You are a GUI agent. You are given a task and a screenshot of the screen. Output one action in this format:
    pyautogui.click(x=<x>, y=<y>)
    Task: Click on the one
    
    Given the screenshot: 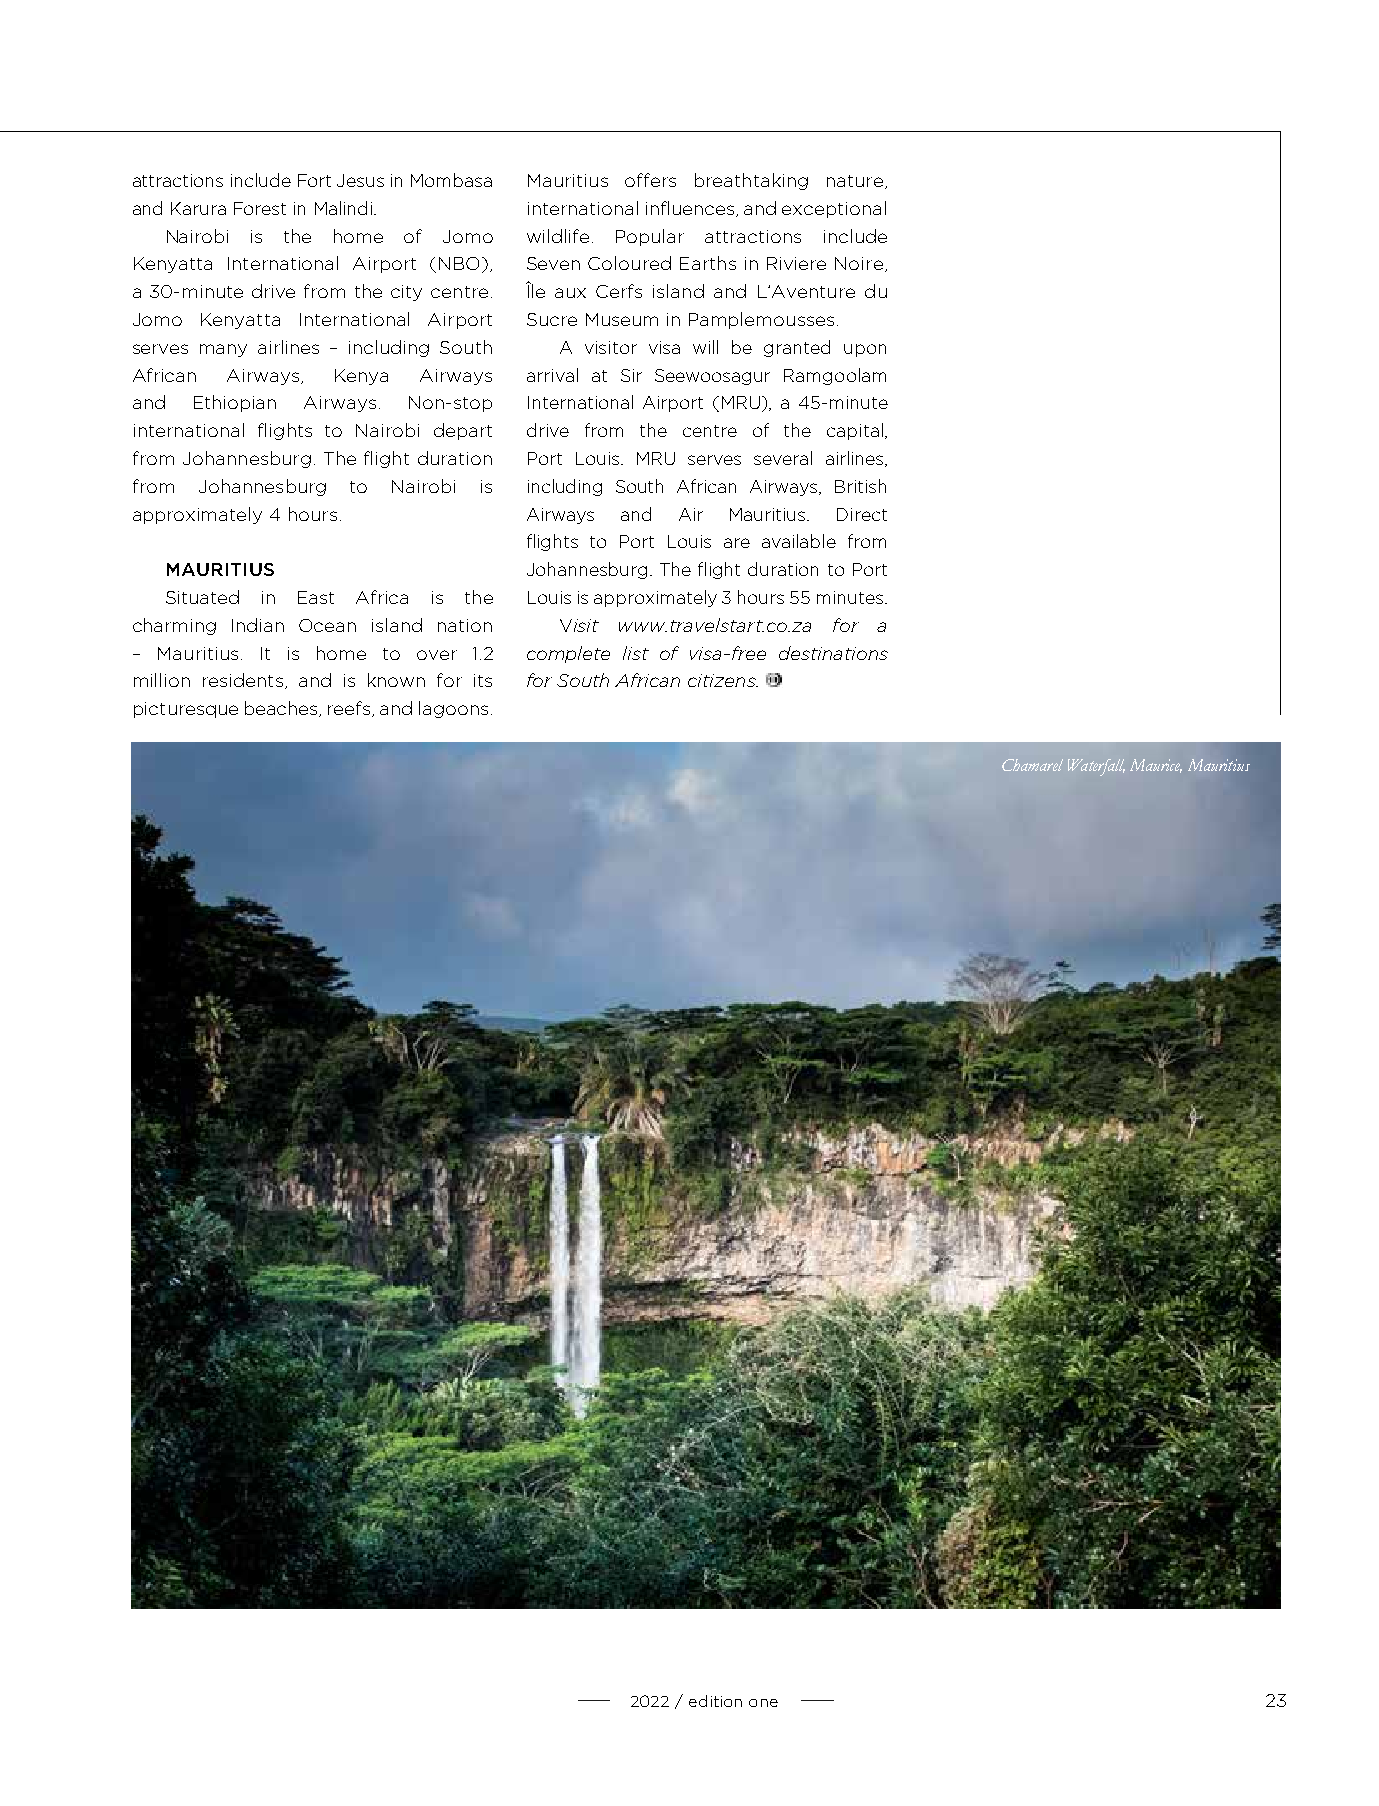 What is the action you would take?
    pyautogui.click(x=763, y=1703)
